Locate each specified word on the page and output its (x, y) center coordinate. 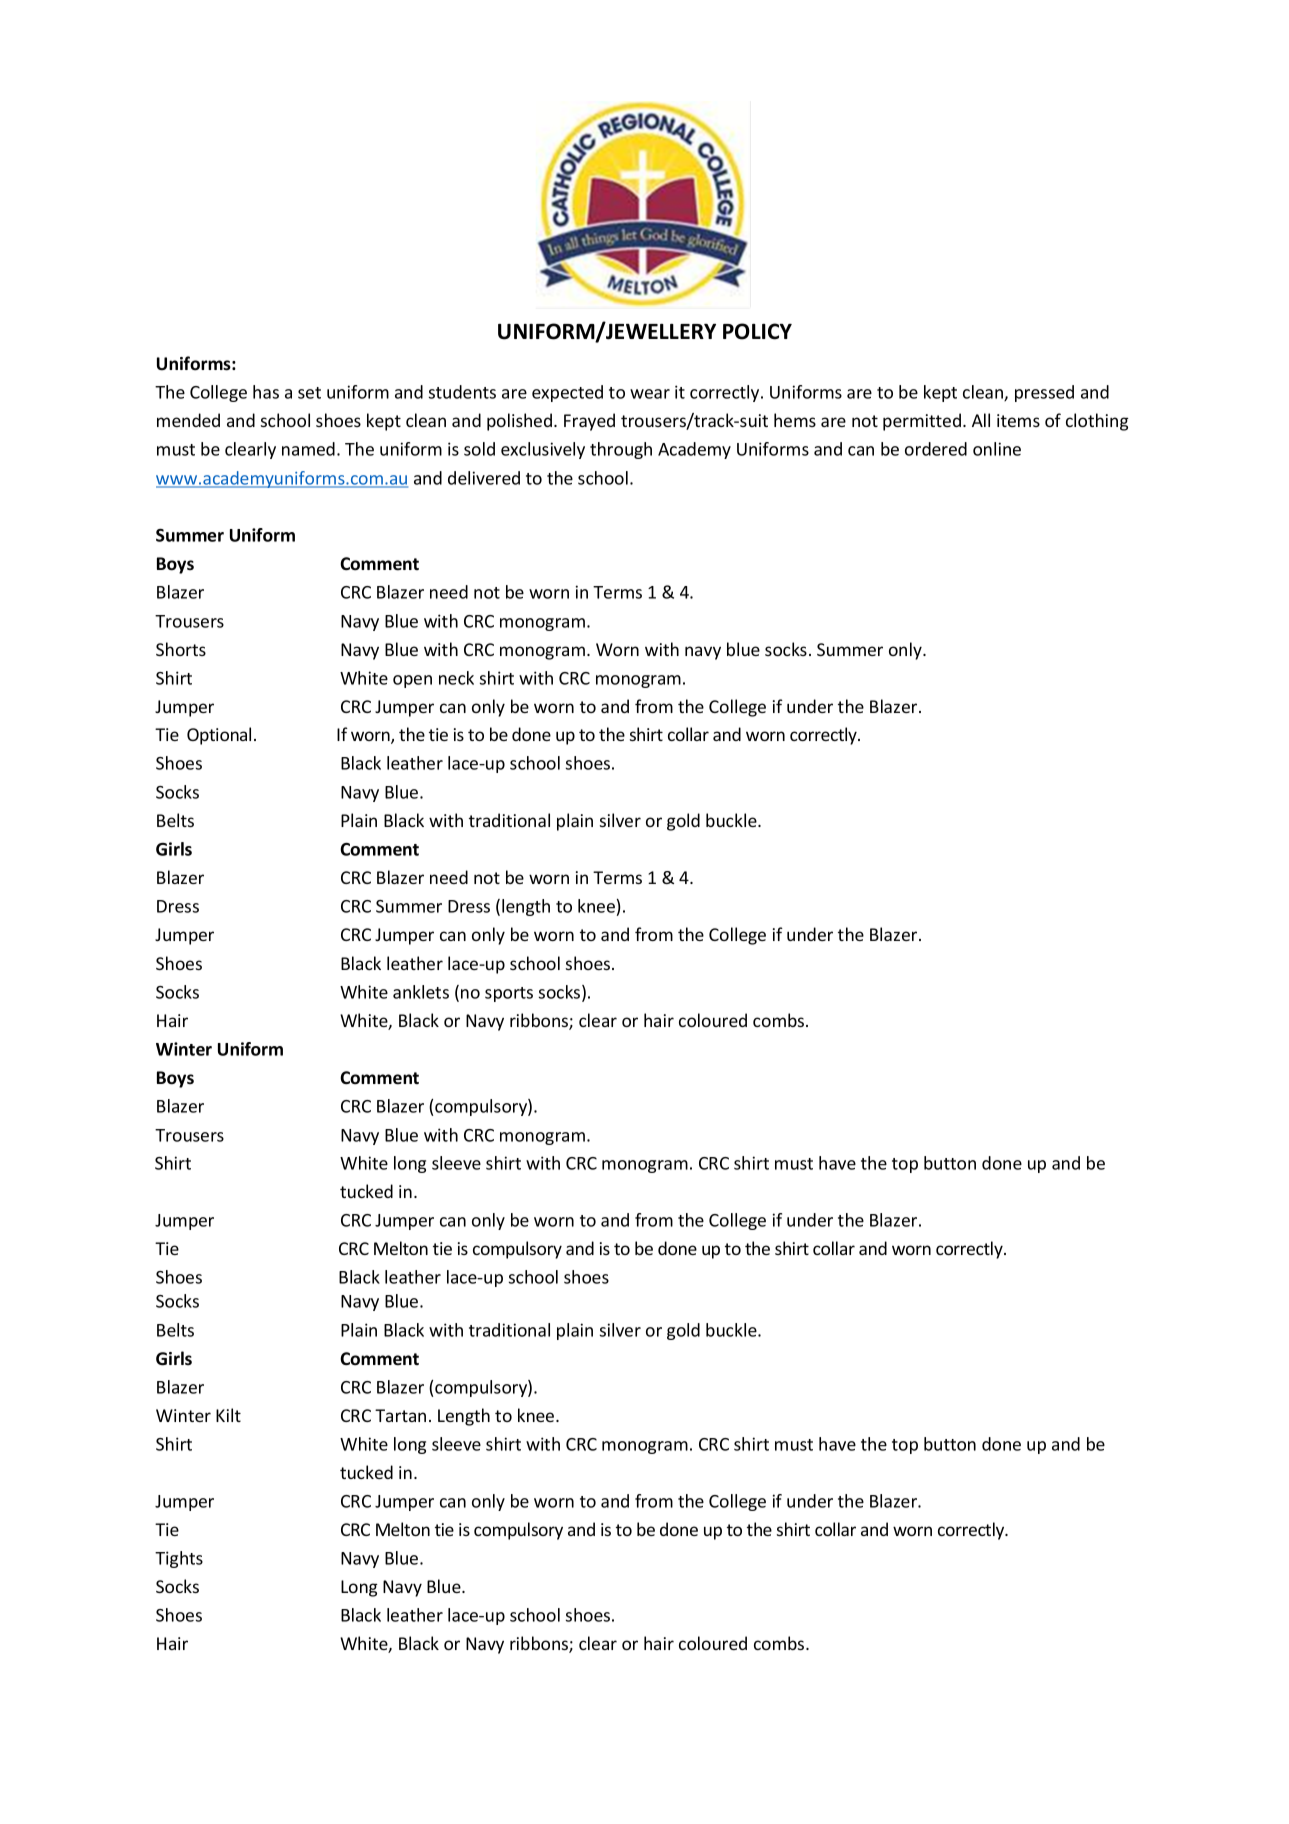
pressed (1044, 393)
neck (456, 678)
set (309, 393)
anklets (421, 992)
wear (650, 394)
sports (509, 994)
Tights (179, 1559)
